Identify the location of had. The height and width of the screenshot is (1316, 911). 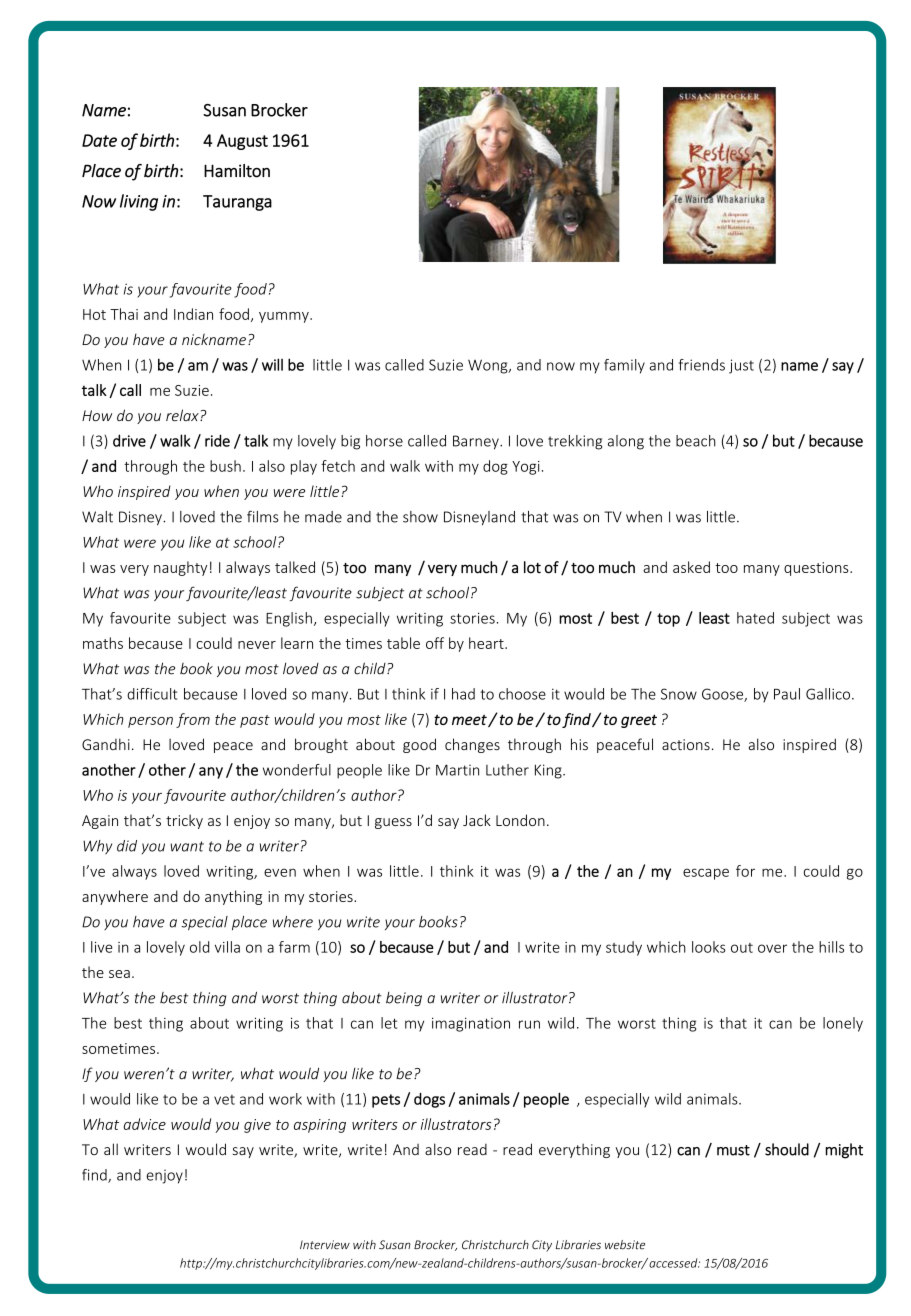
(463, 694).
